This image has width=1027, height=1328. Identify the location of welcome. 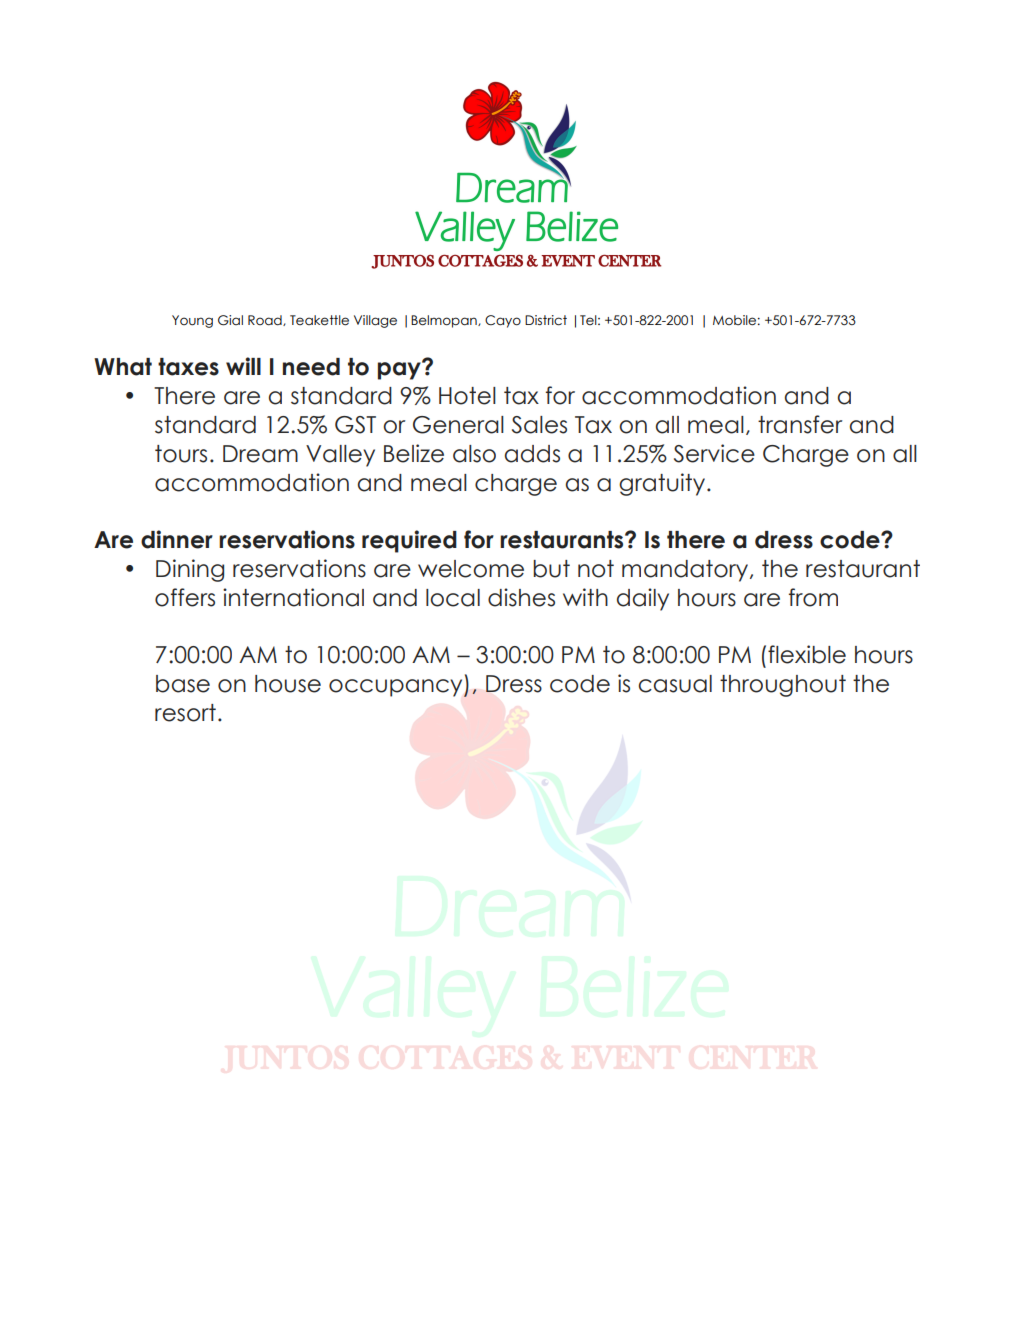
(471, 569).
